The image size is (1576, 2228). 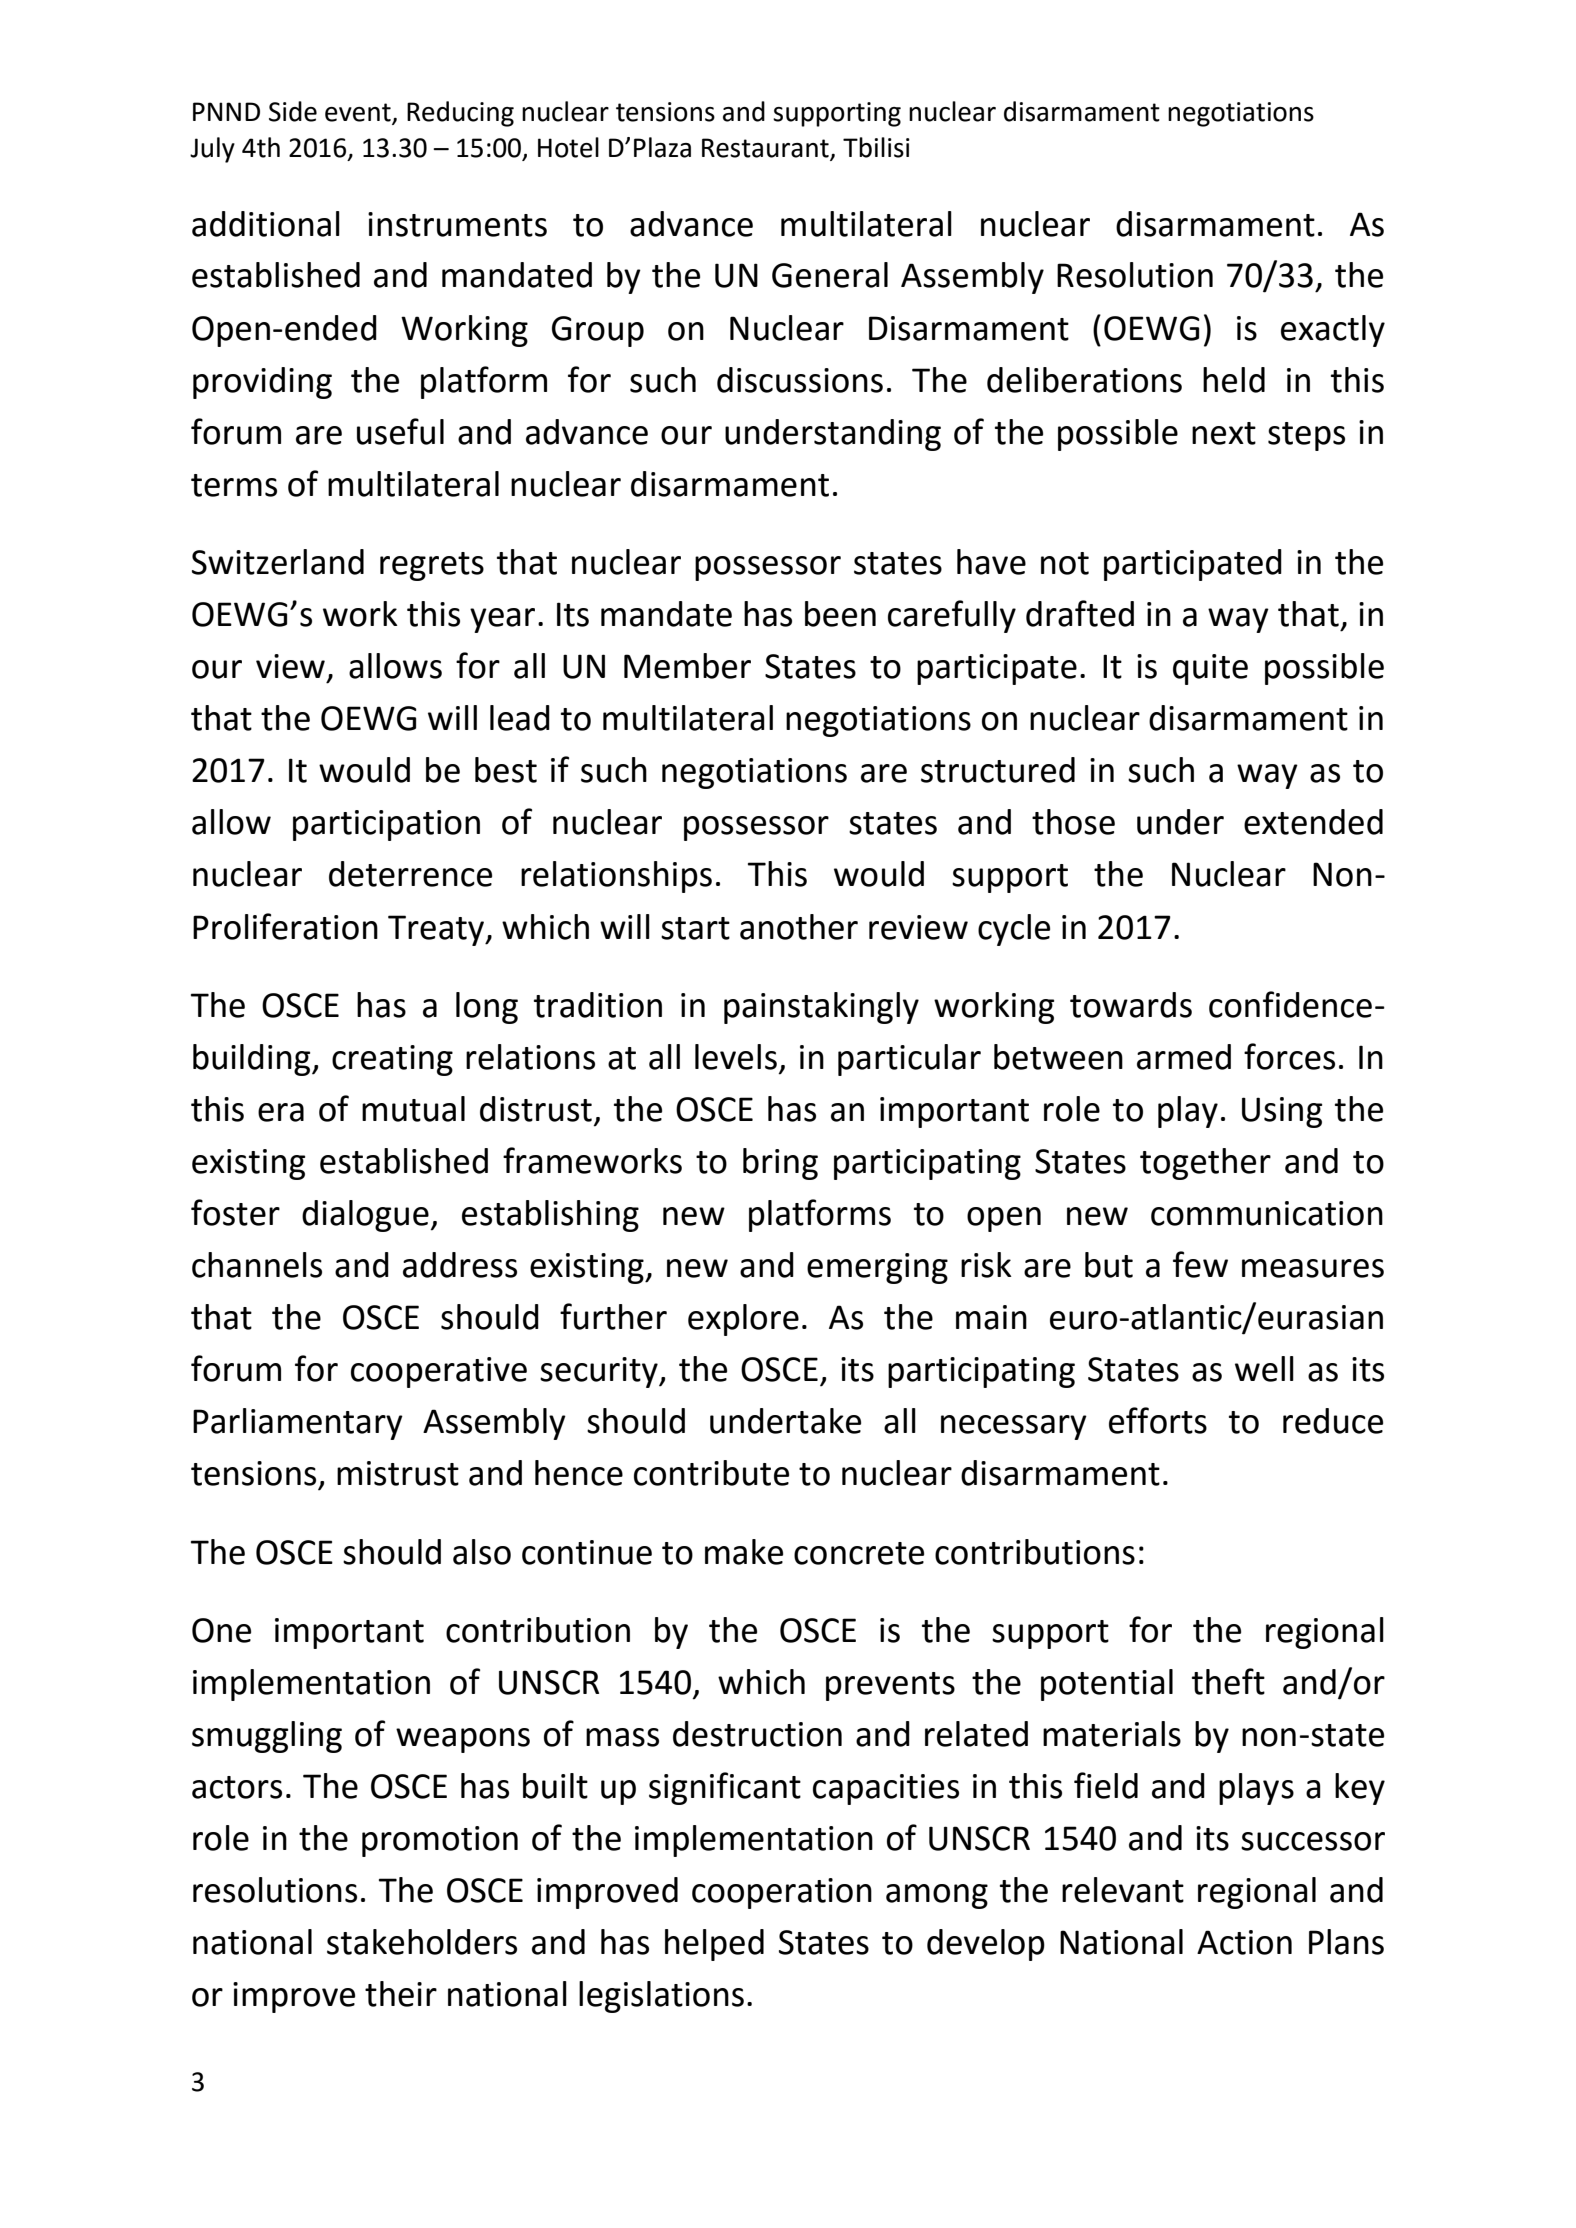 I want to click on levels, so click(x=736, y=1057).
